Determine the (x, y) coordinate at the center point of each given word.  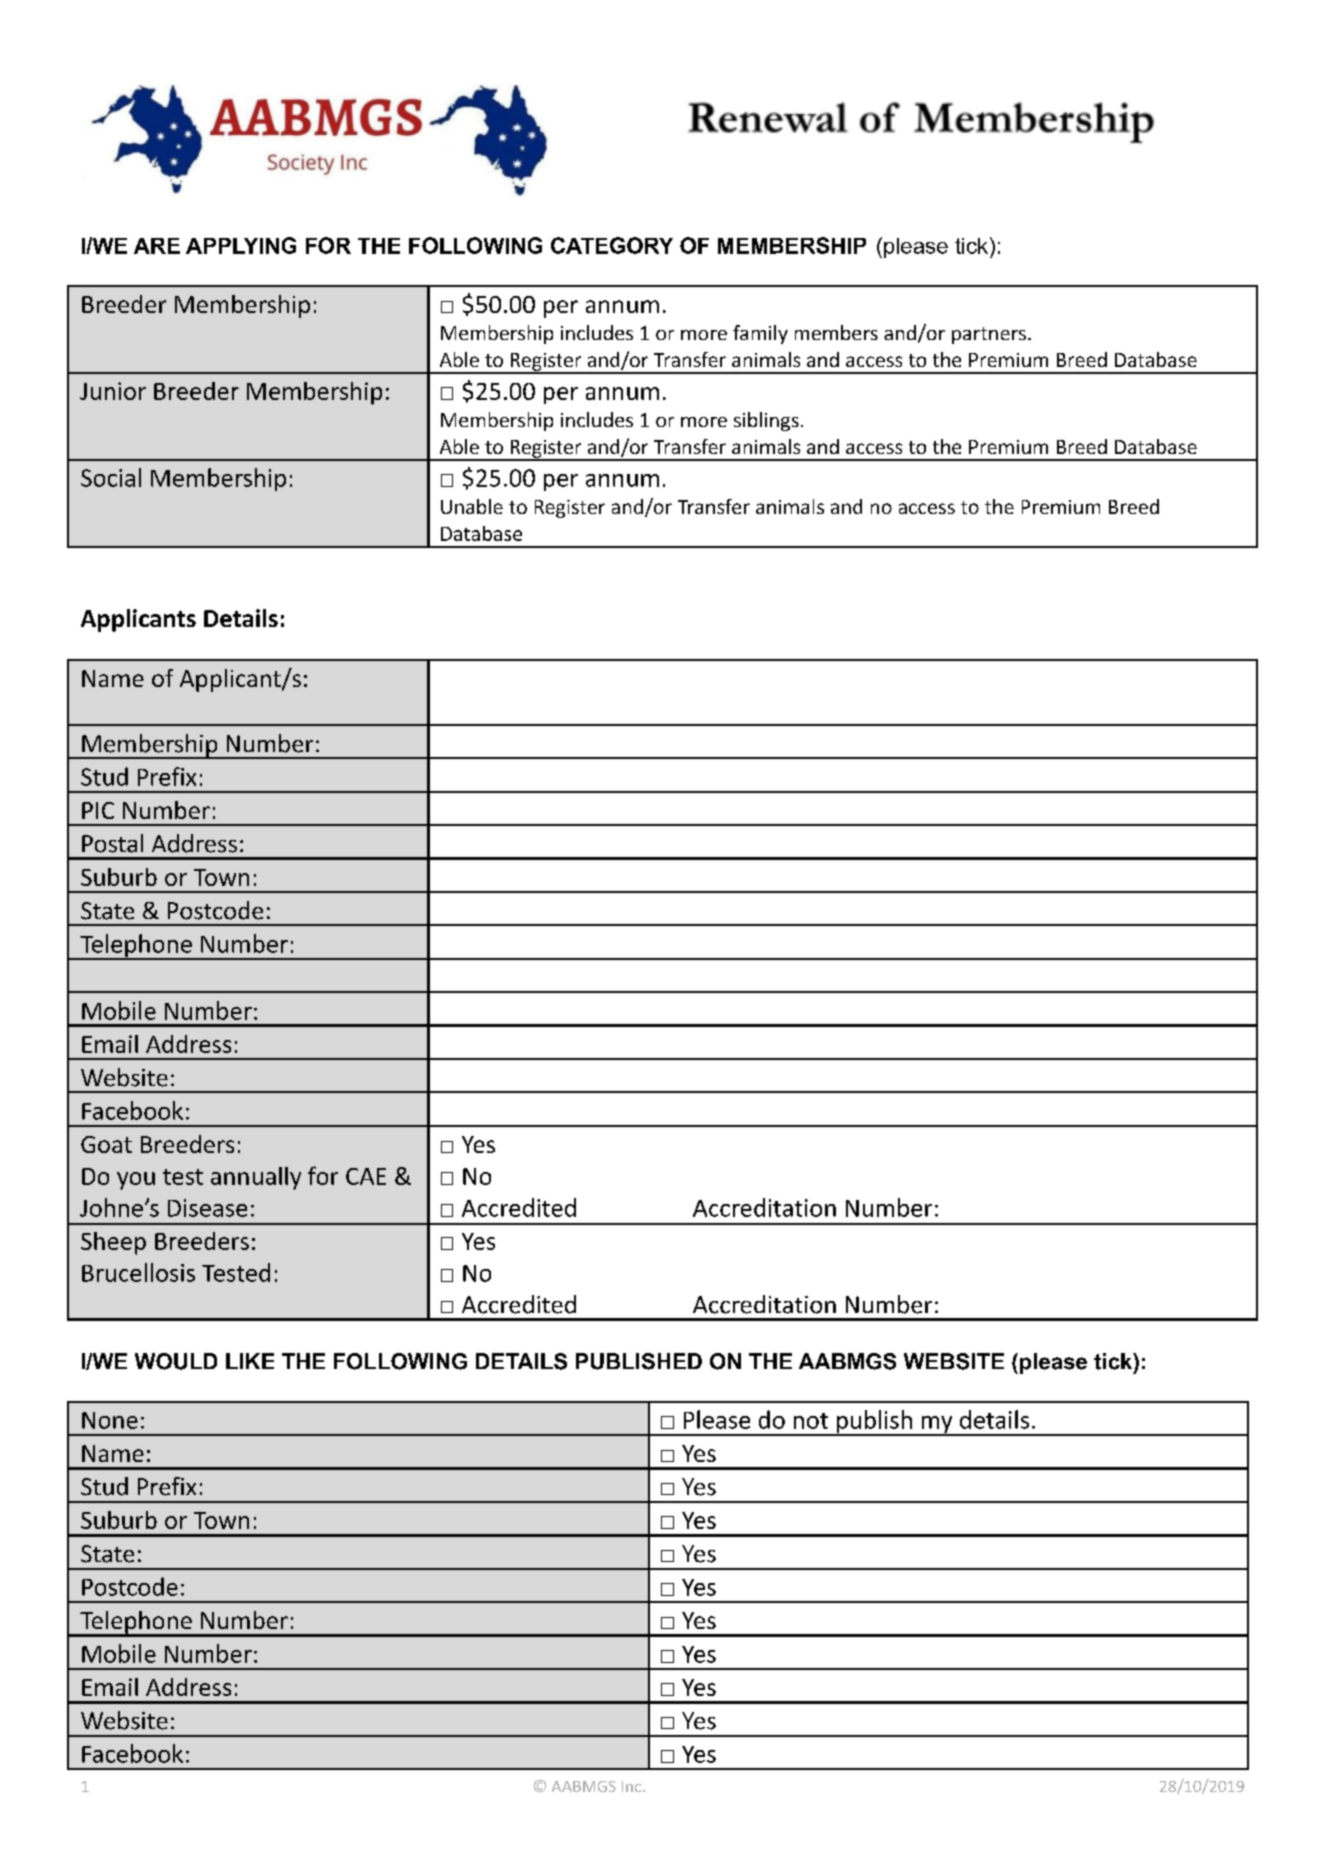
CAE (366, 1176)
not (811, 1421)
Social (111, 477)
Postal (112, 843)
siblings (766, 421)
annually (256, 1178)
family (760, 334)
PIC (98, 810)
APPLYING (241, 245)
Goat (106, 1144)
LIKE (250, 1361)
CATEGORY (612, 245)
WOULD (176, 1361)
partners (989, 335)
